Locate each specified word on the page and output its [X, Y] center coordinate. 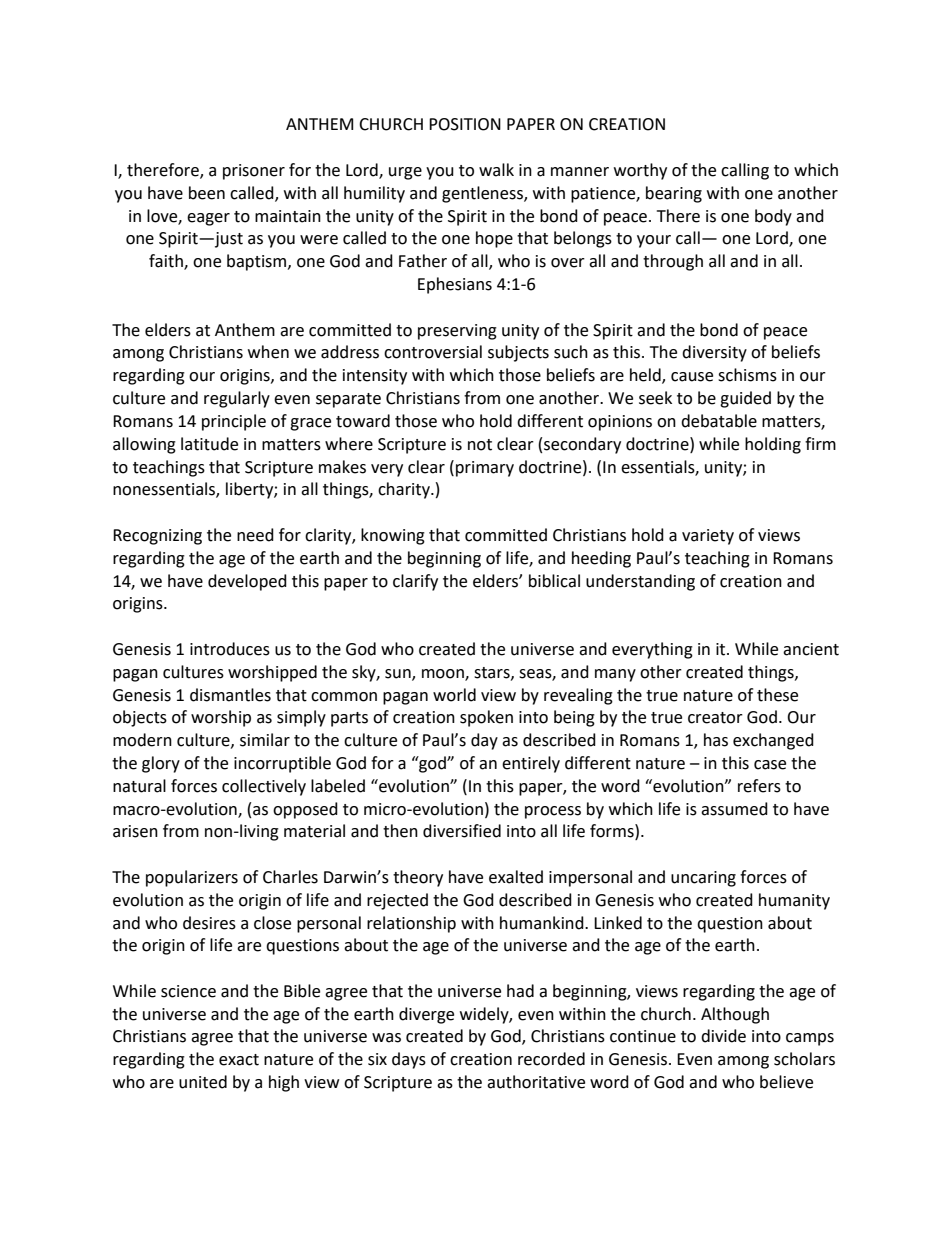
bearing [674, 194]
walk [496, 170]
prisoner [254, 172]
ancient [811, 649]
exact [239, 1060]
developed [247, 582]
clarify [415, 582]
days [409, 1060]
